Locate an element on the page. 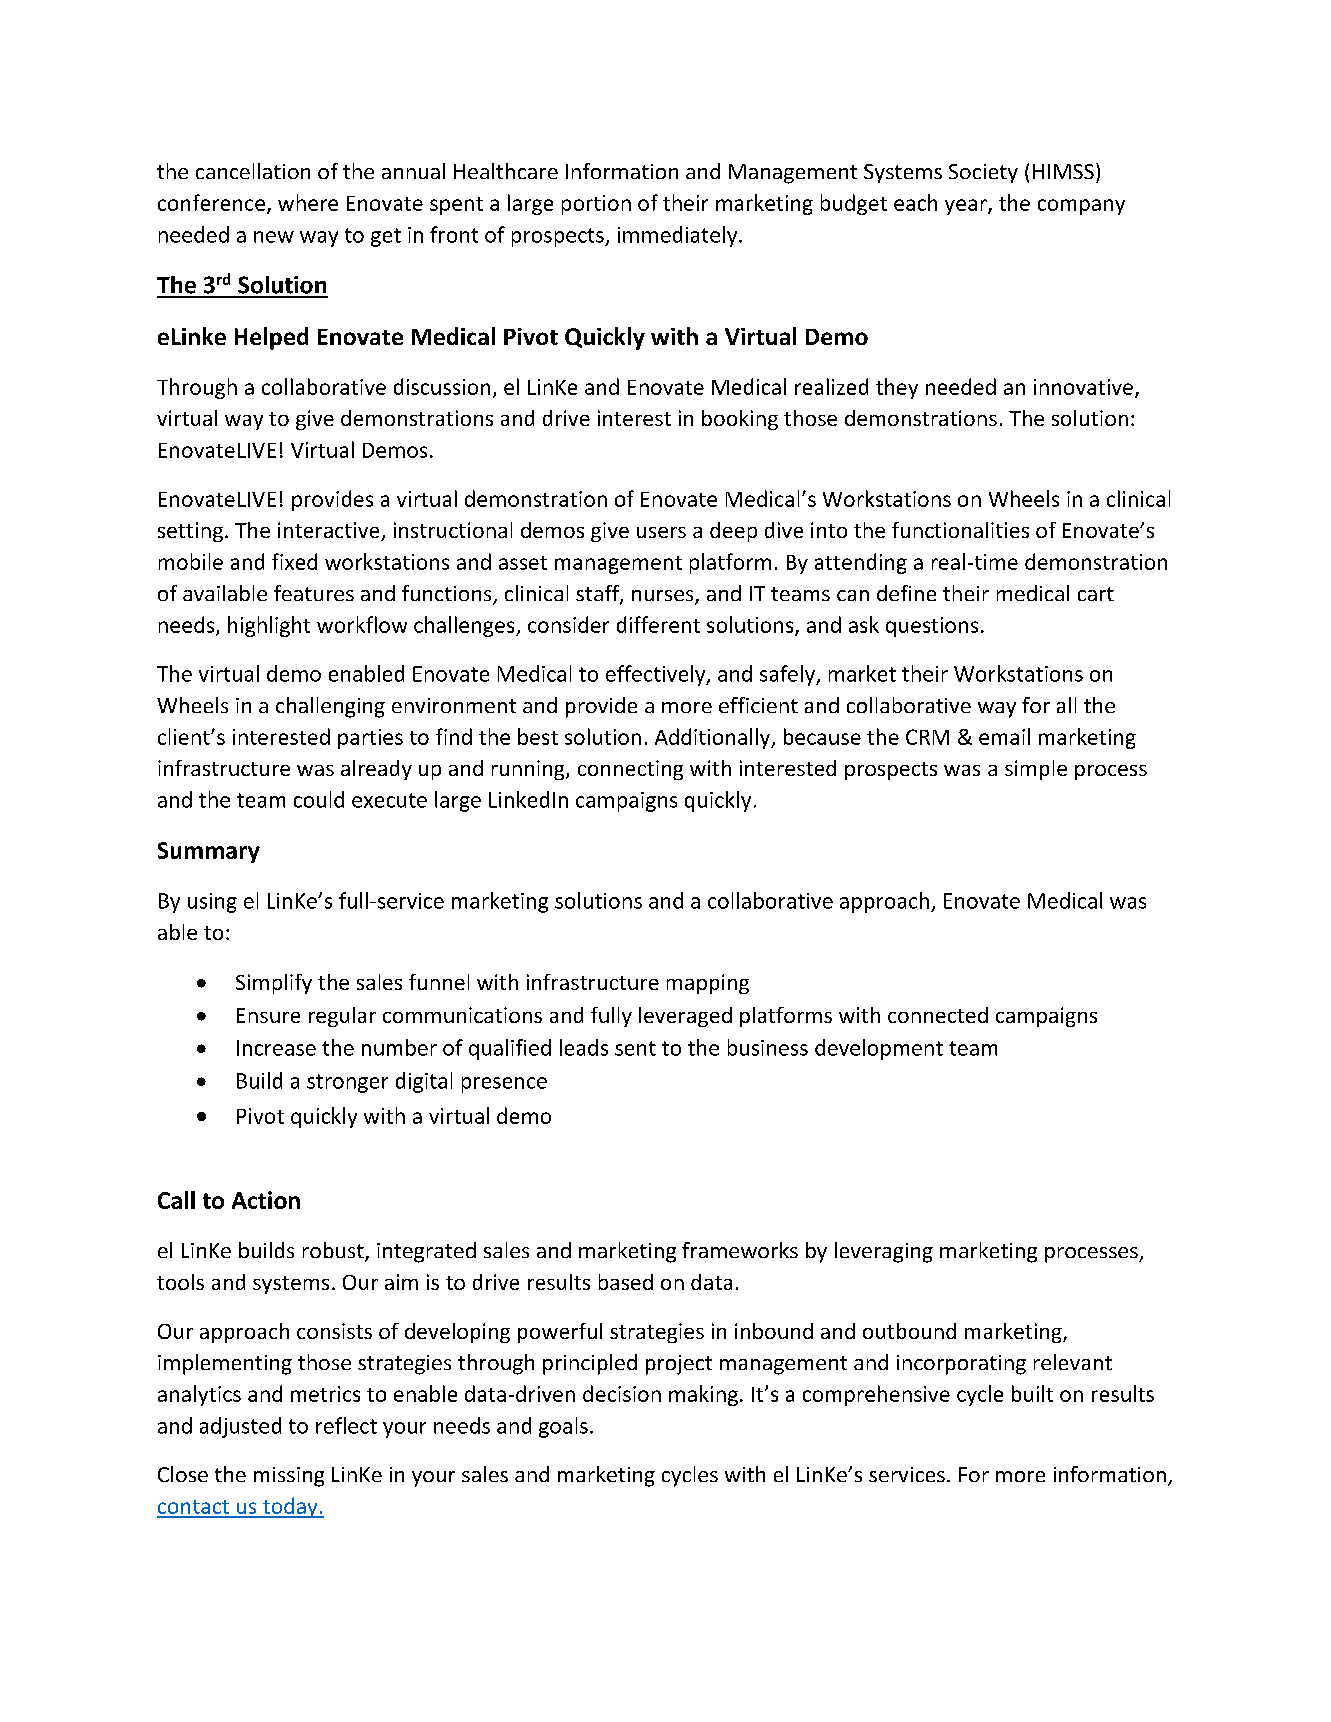 This page has height=1722, width=1331. users is located at coordinates (661, 532).
